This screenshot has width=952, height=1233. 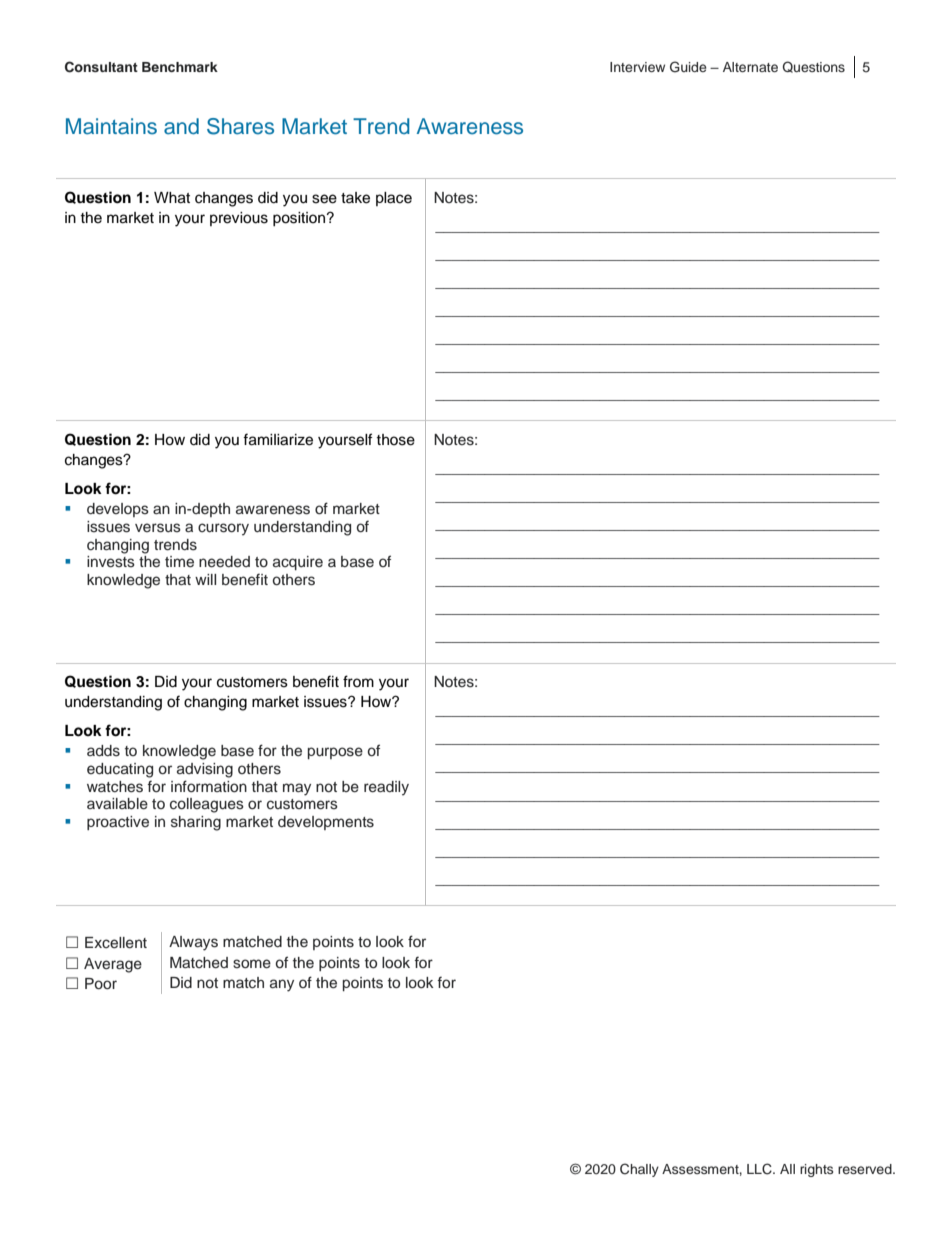 I want to click on those, so click(x=395, y=440).
